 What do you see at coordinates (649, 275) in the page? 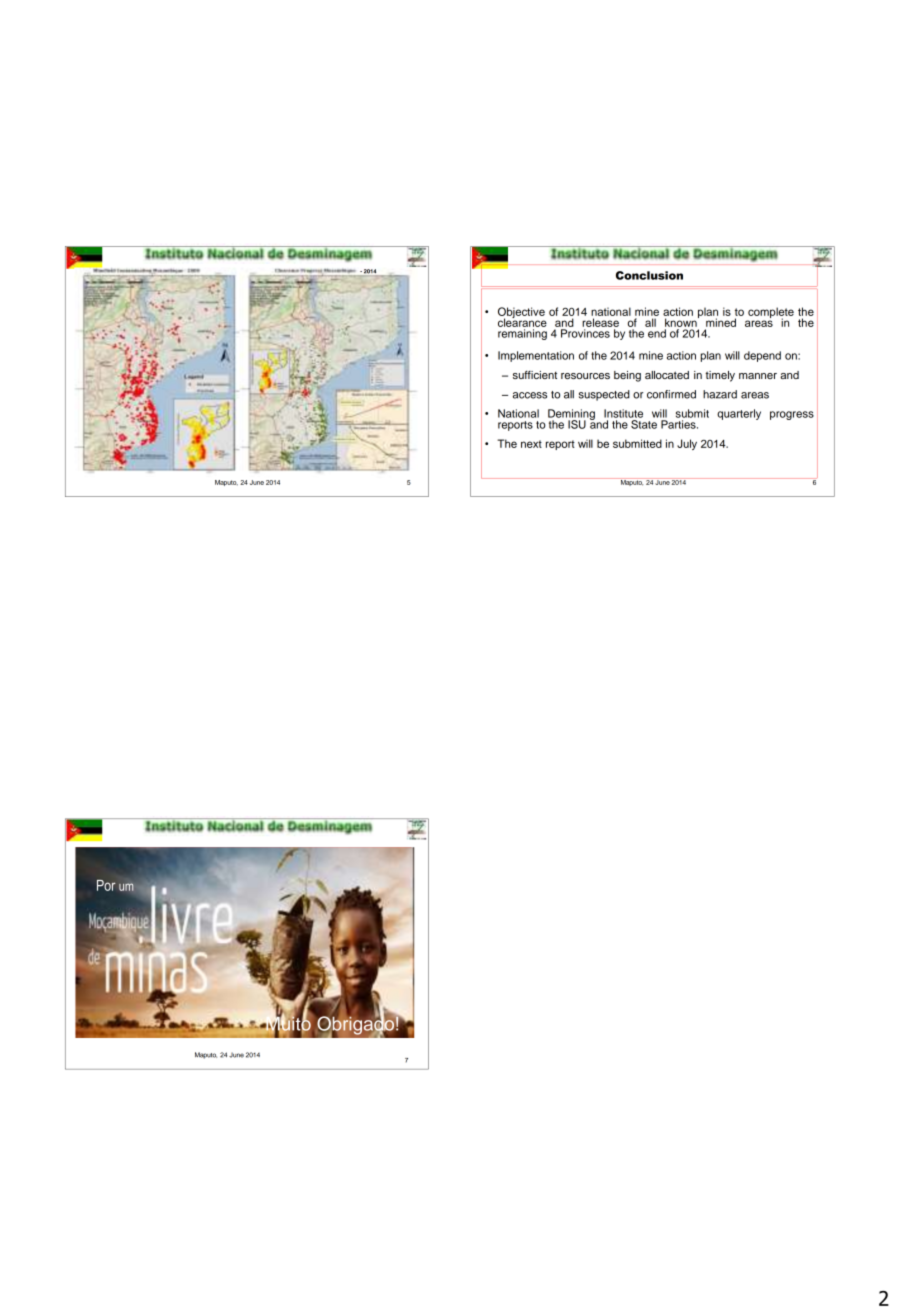
I see `Conclusion` at bounding box center [649, 275].
